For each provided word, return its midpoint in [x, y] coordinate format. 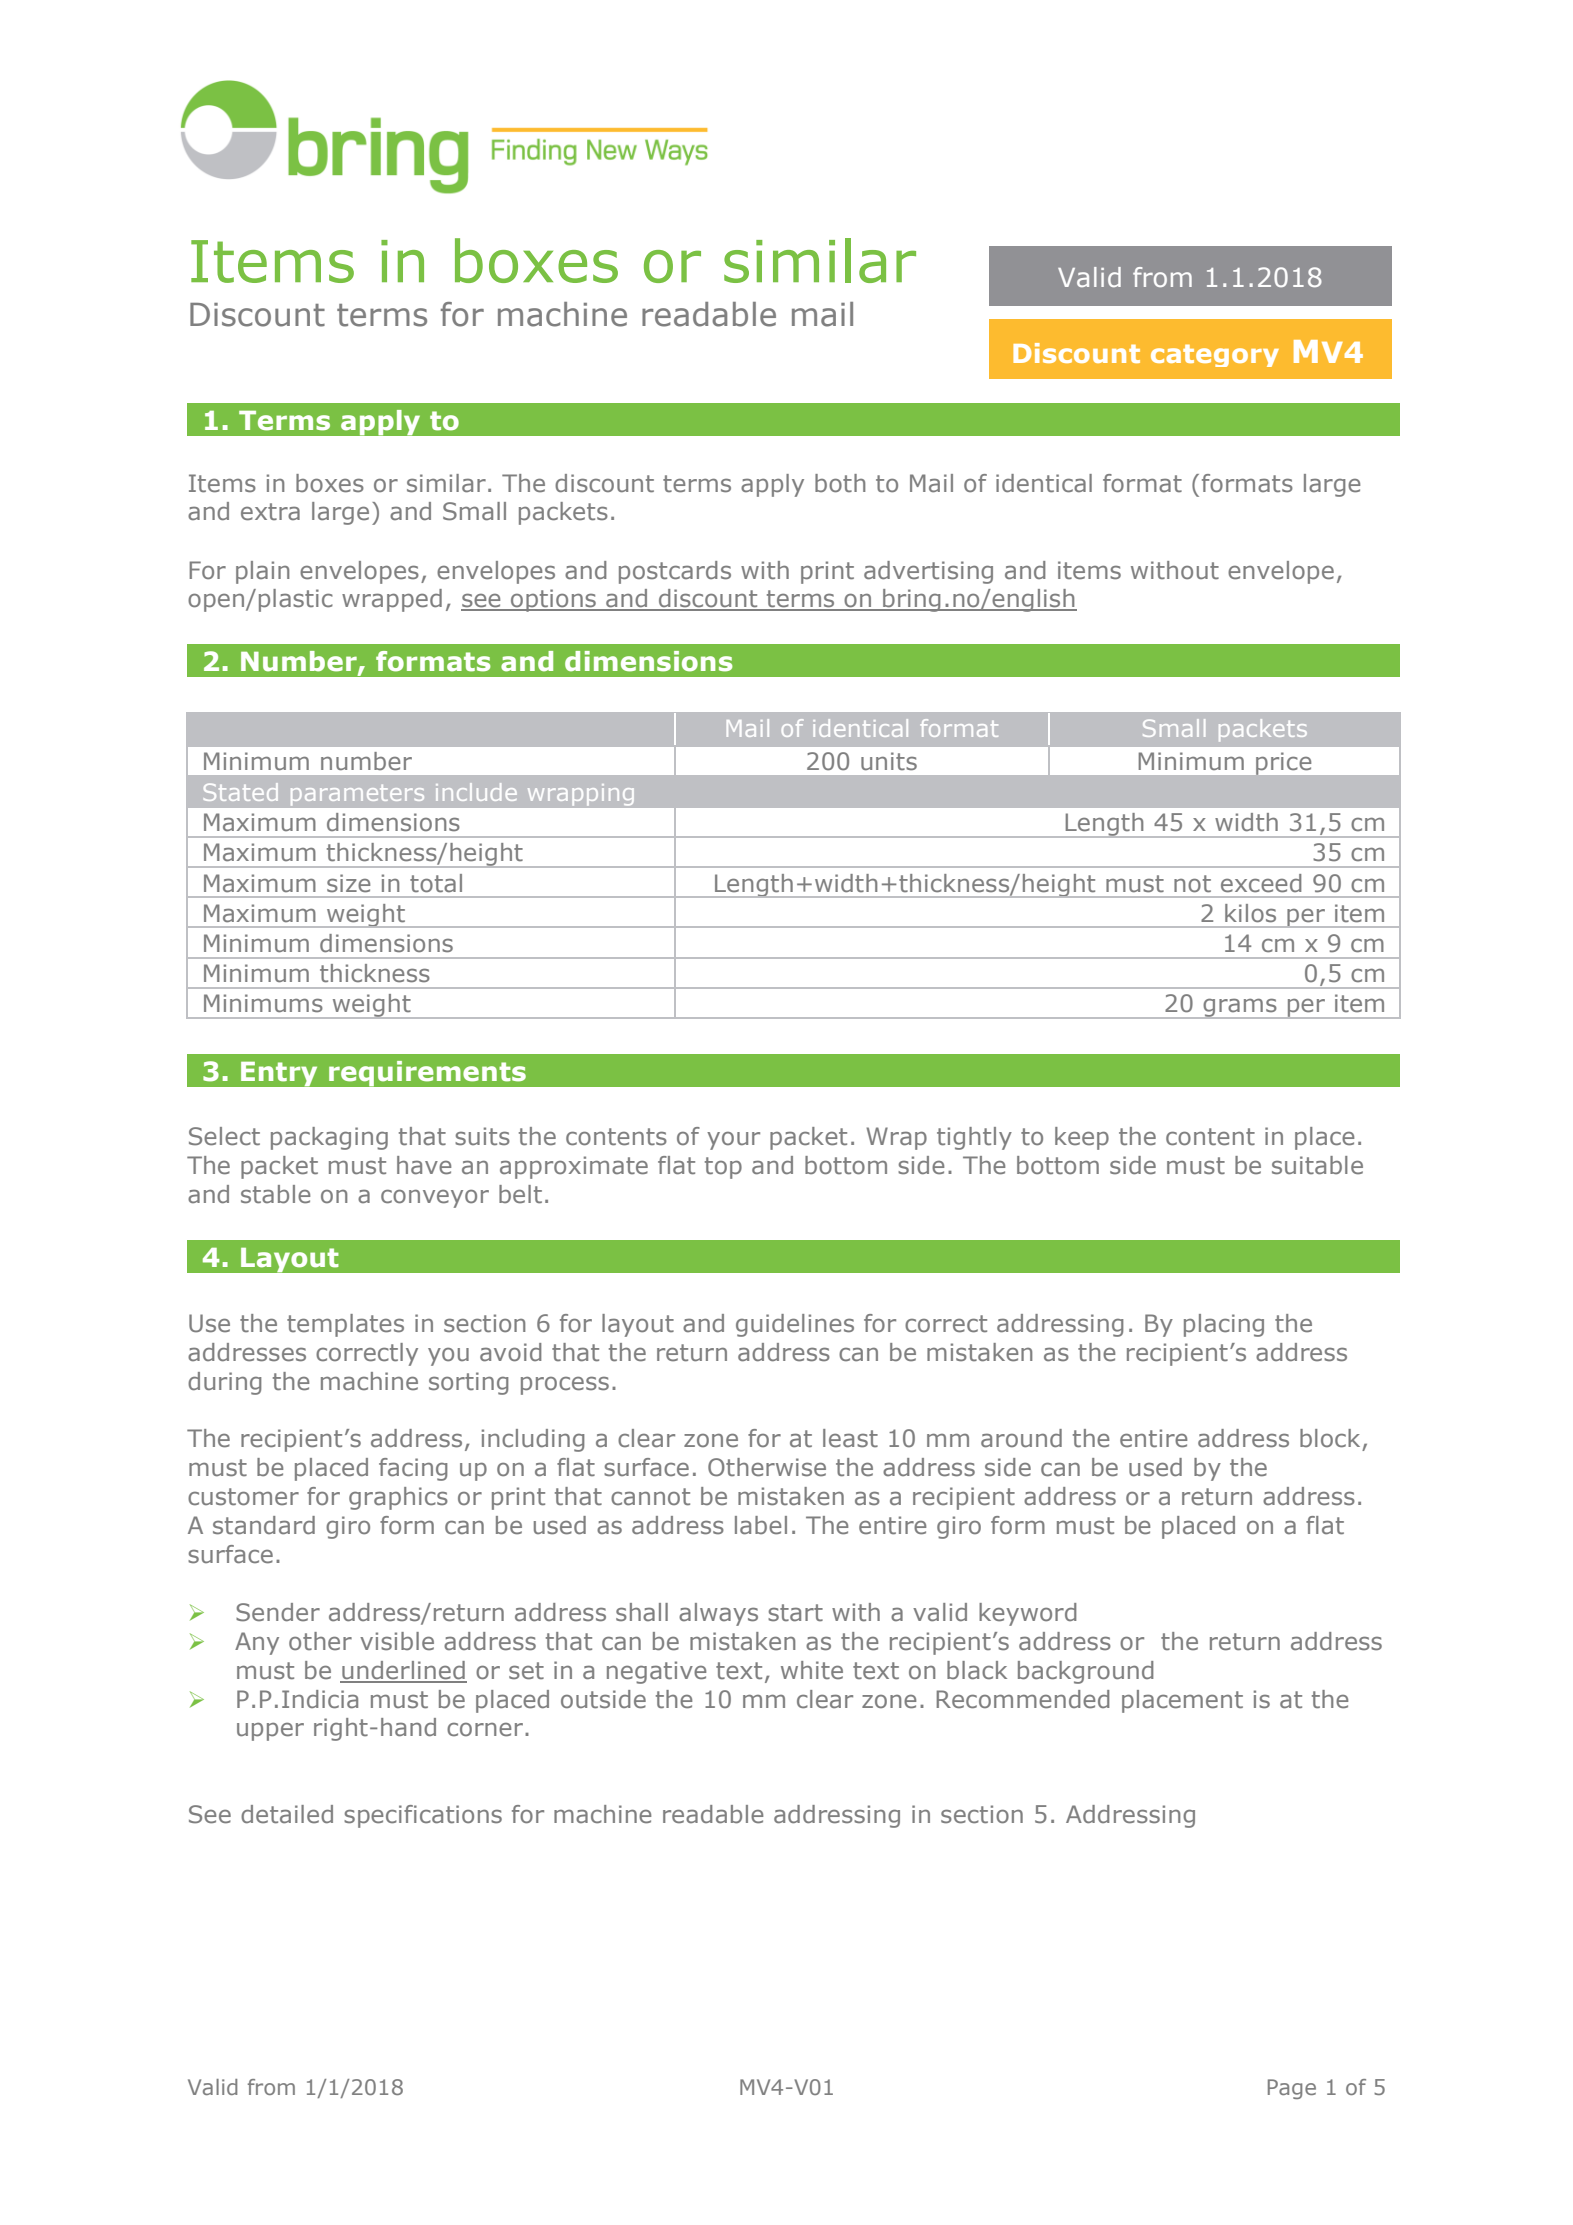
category [1215, 355]
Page [1292, 2089]
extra [270, 512]
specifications [423, 1816]
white [812, 1670]
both [840, 483]
